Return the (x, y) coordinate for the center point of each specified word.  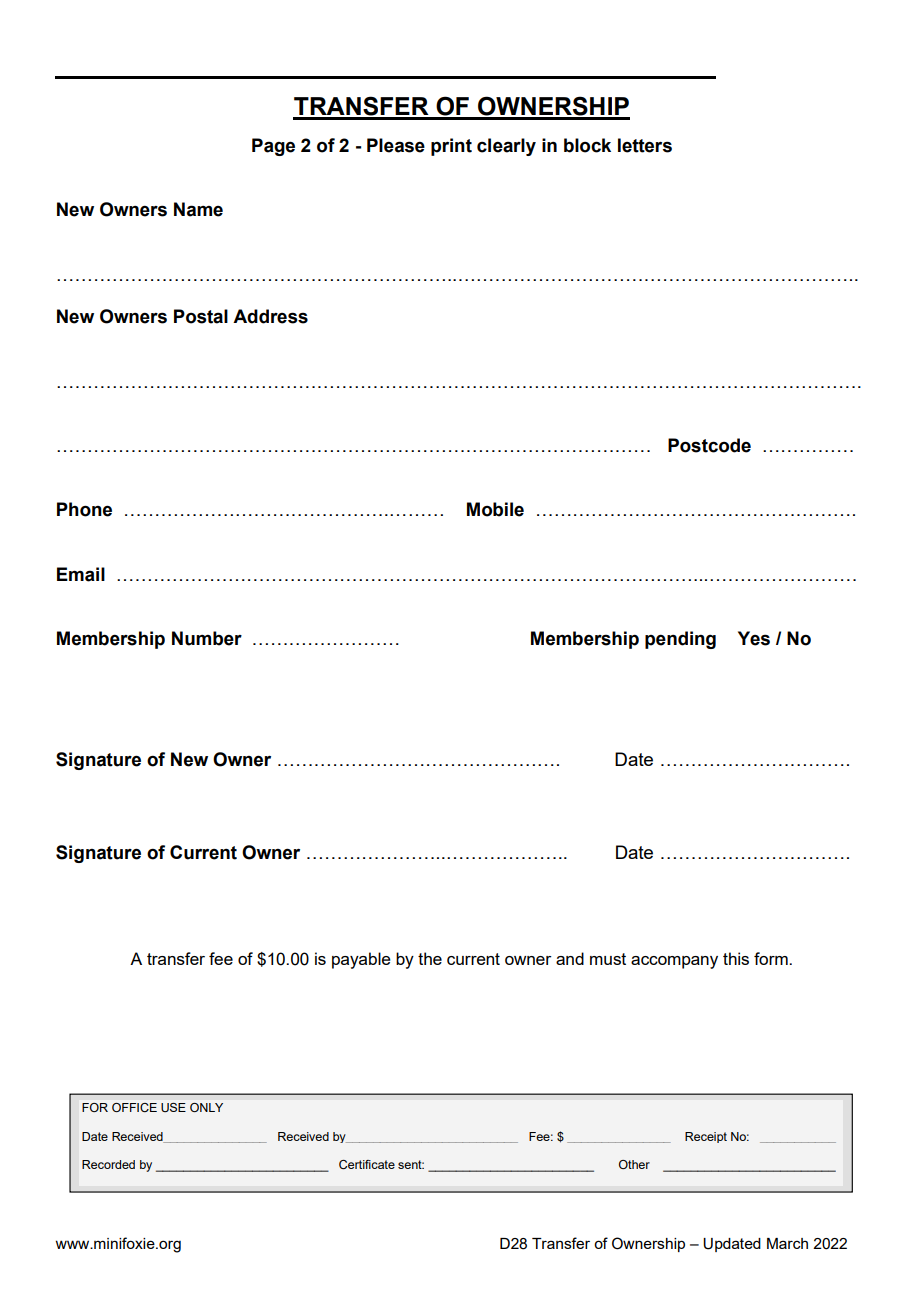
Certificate (367, 1164)
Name (198, 209)
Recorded (108, 1164)
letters (645, 145)
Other (634, 1164)
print (451, 147)
